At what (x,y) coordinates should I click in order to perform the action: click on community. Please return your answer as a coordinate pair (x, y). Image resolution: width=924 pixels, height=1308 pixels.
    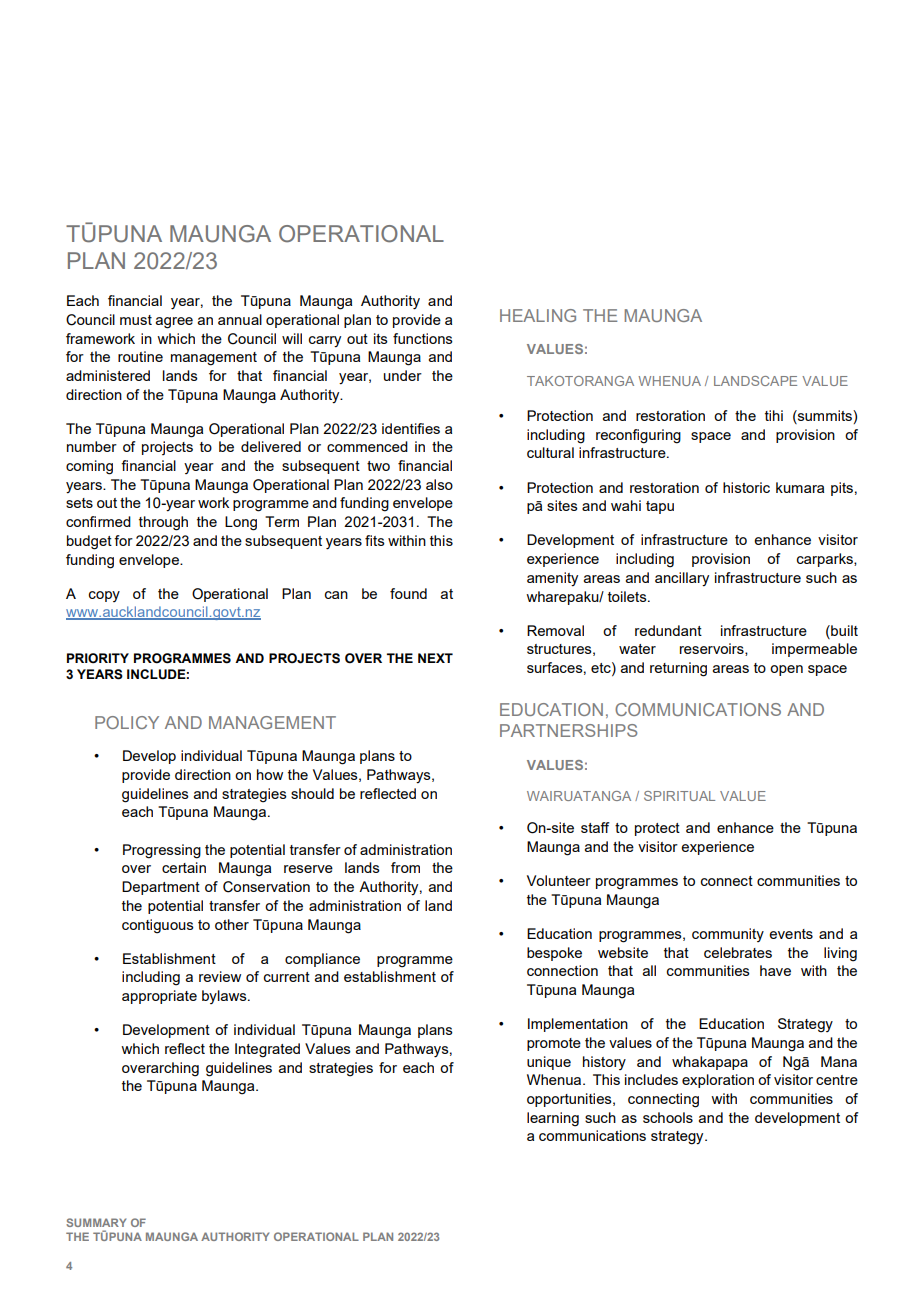
    Looking at the image, I should click on (728, 935).
